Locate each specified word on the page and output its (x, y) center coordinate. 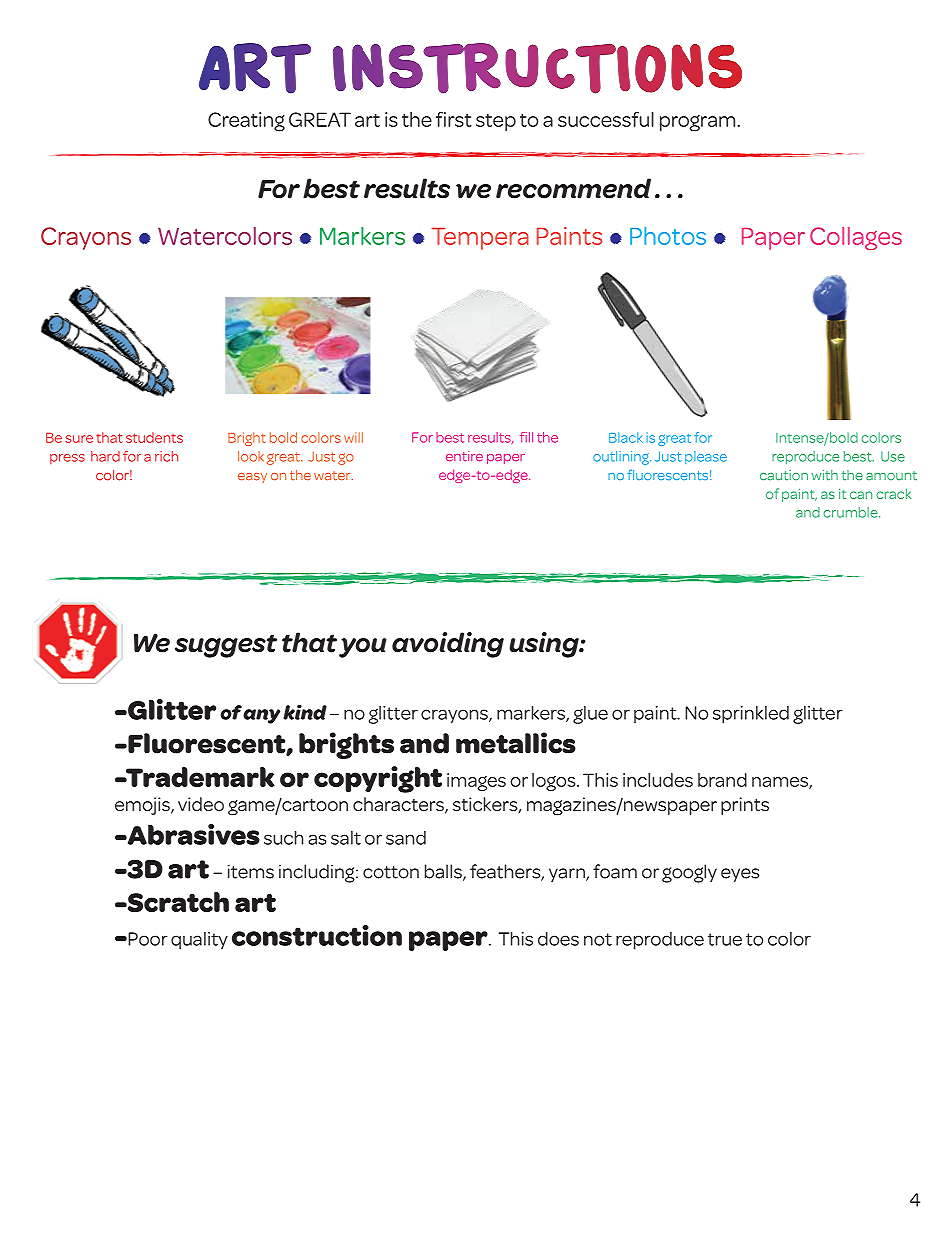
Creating (246, 122)
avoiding (448, 645)
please (706, 457)
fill (526, 437)
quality (199, 941)
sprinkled (751, 715)
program (699, 123)
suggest (226, 646)
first (454, 119)
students (154, 437)
